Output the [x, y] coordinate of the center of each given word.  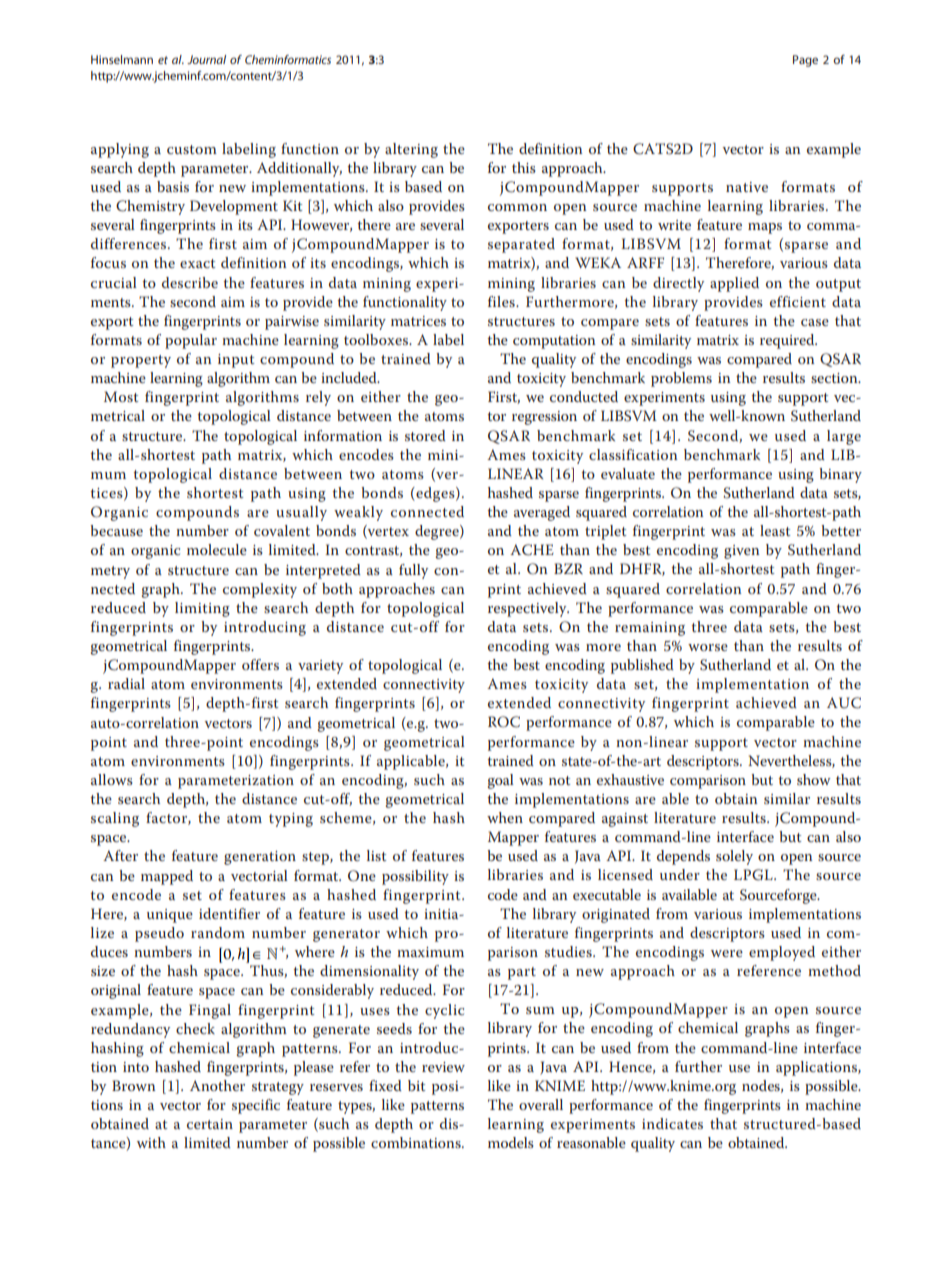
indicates [672, 1123]
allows [112, 779]
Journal [206, 59]
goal [501, 781]
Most [121, 396]
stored [425, 435]
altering [411, 150]
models [511, 1142]
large [844, 437]
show [814, 779]
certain [210, 1124]
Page [805, 61]
